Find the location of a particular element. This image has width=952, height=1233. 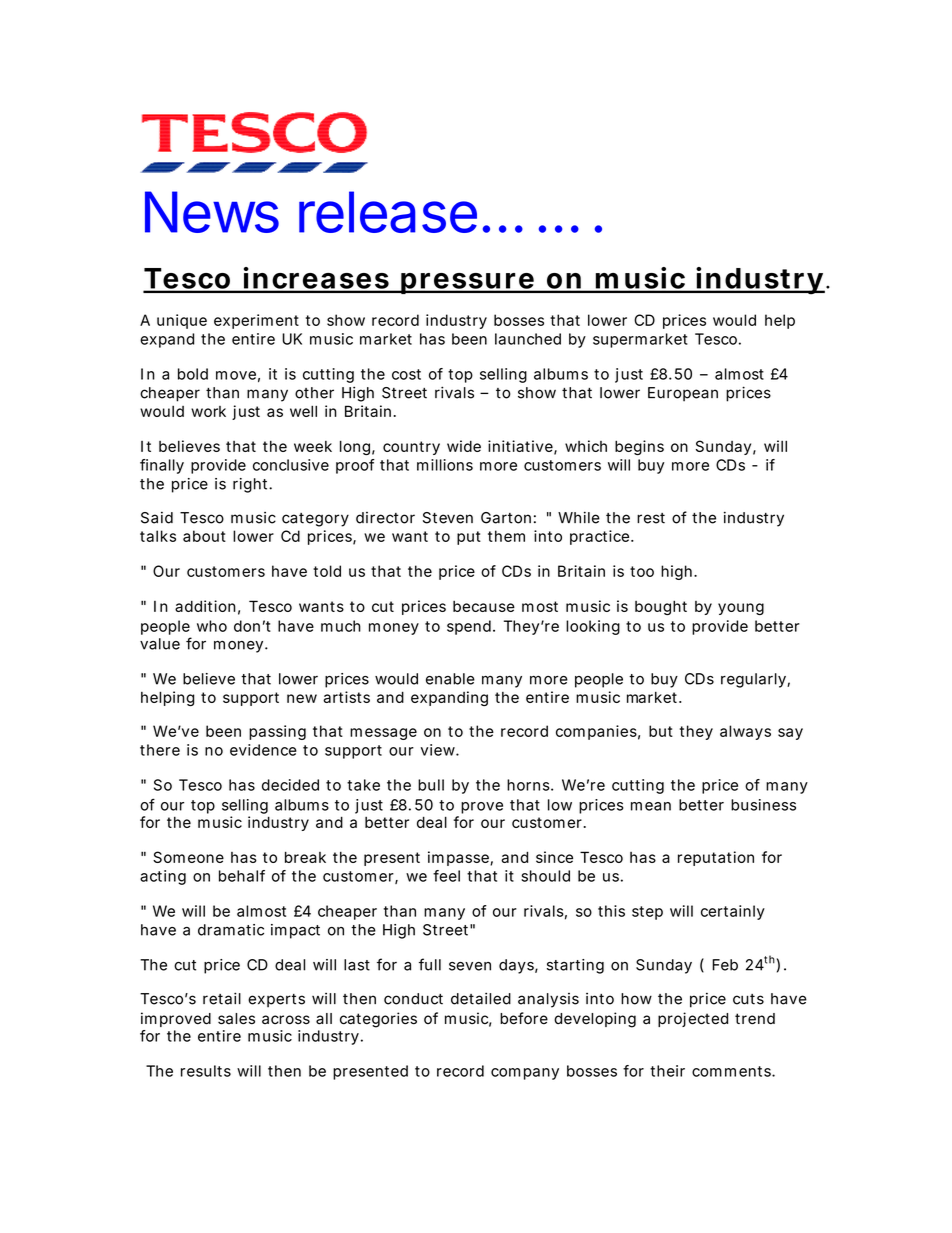

before is located at coordinates (524, 1018).
